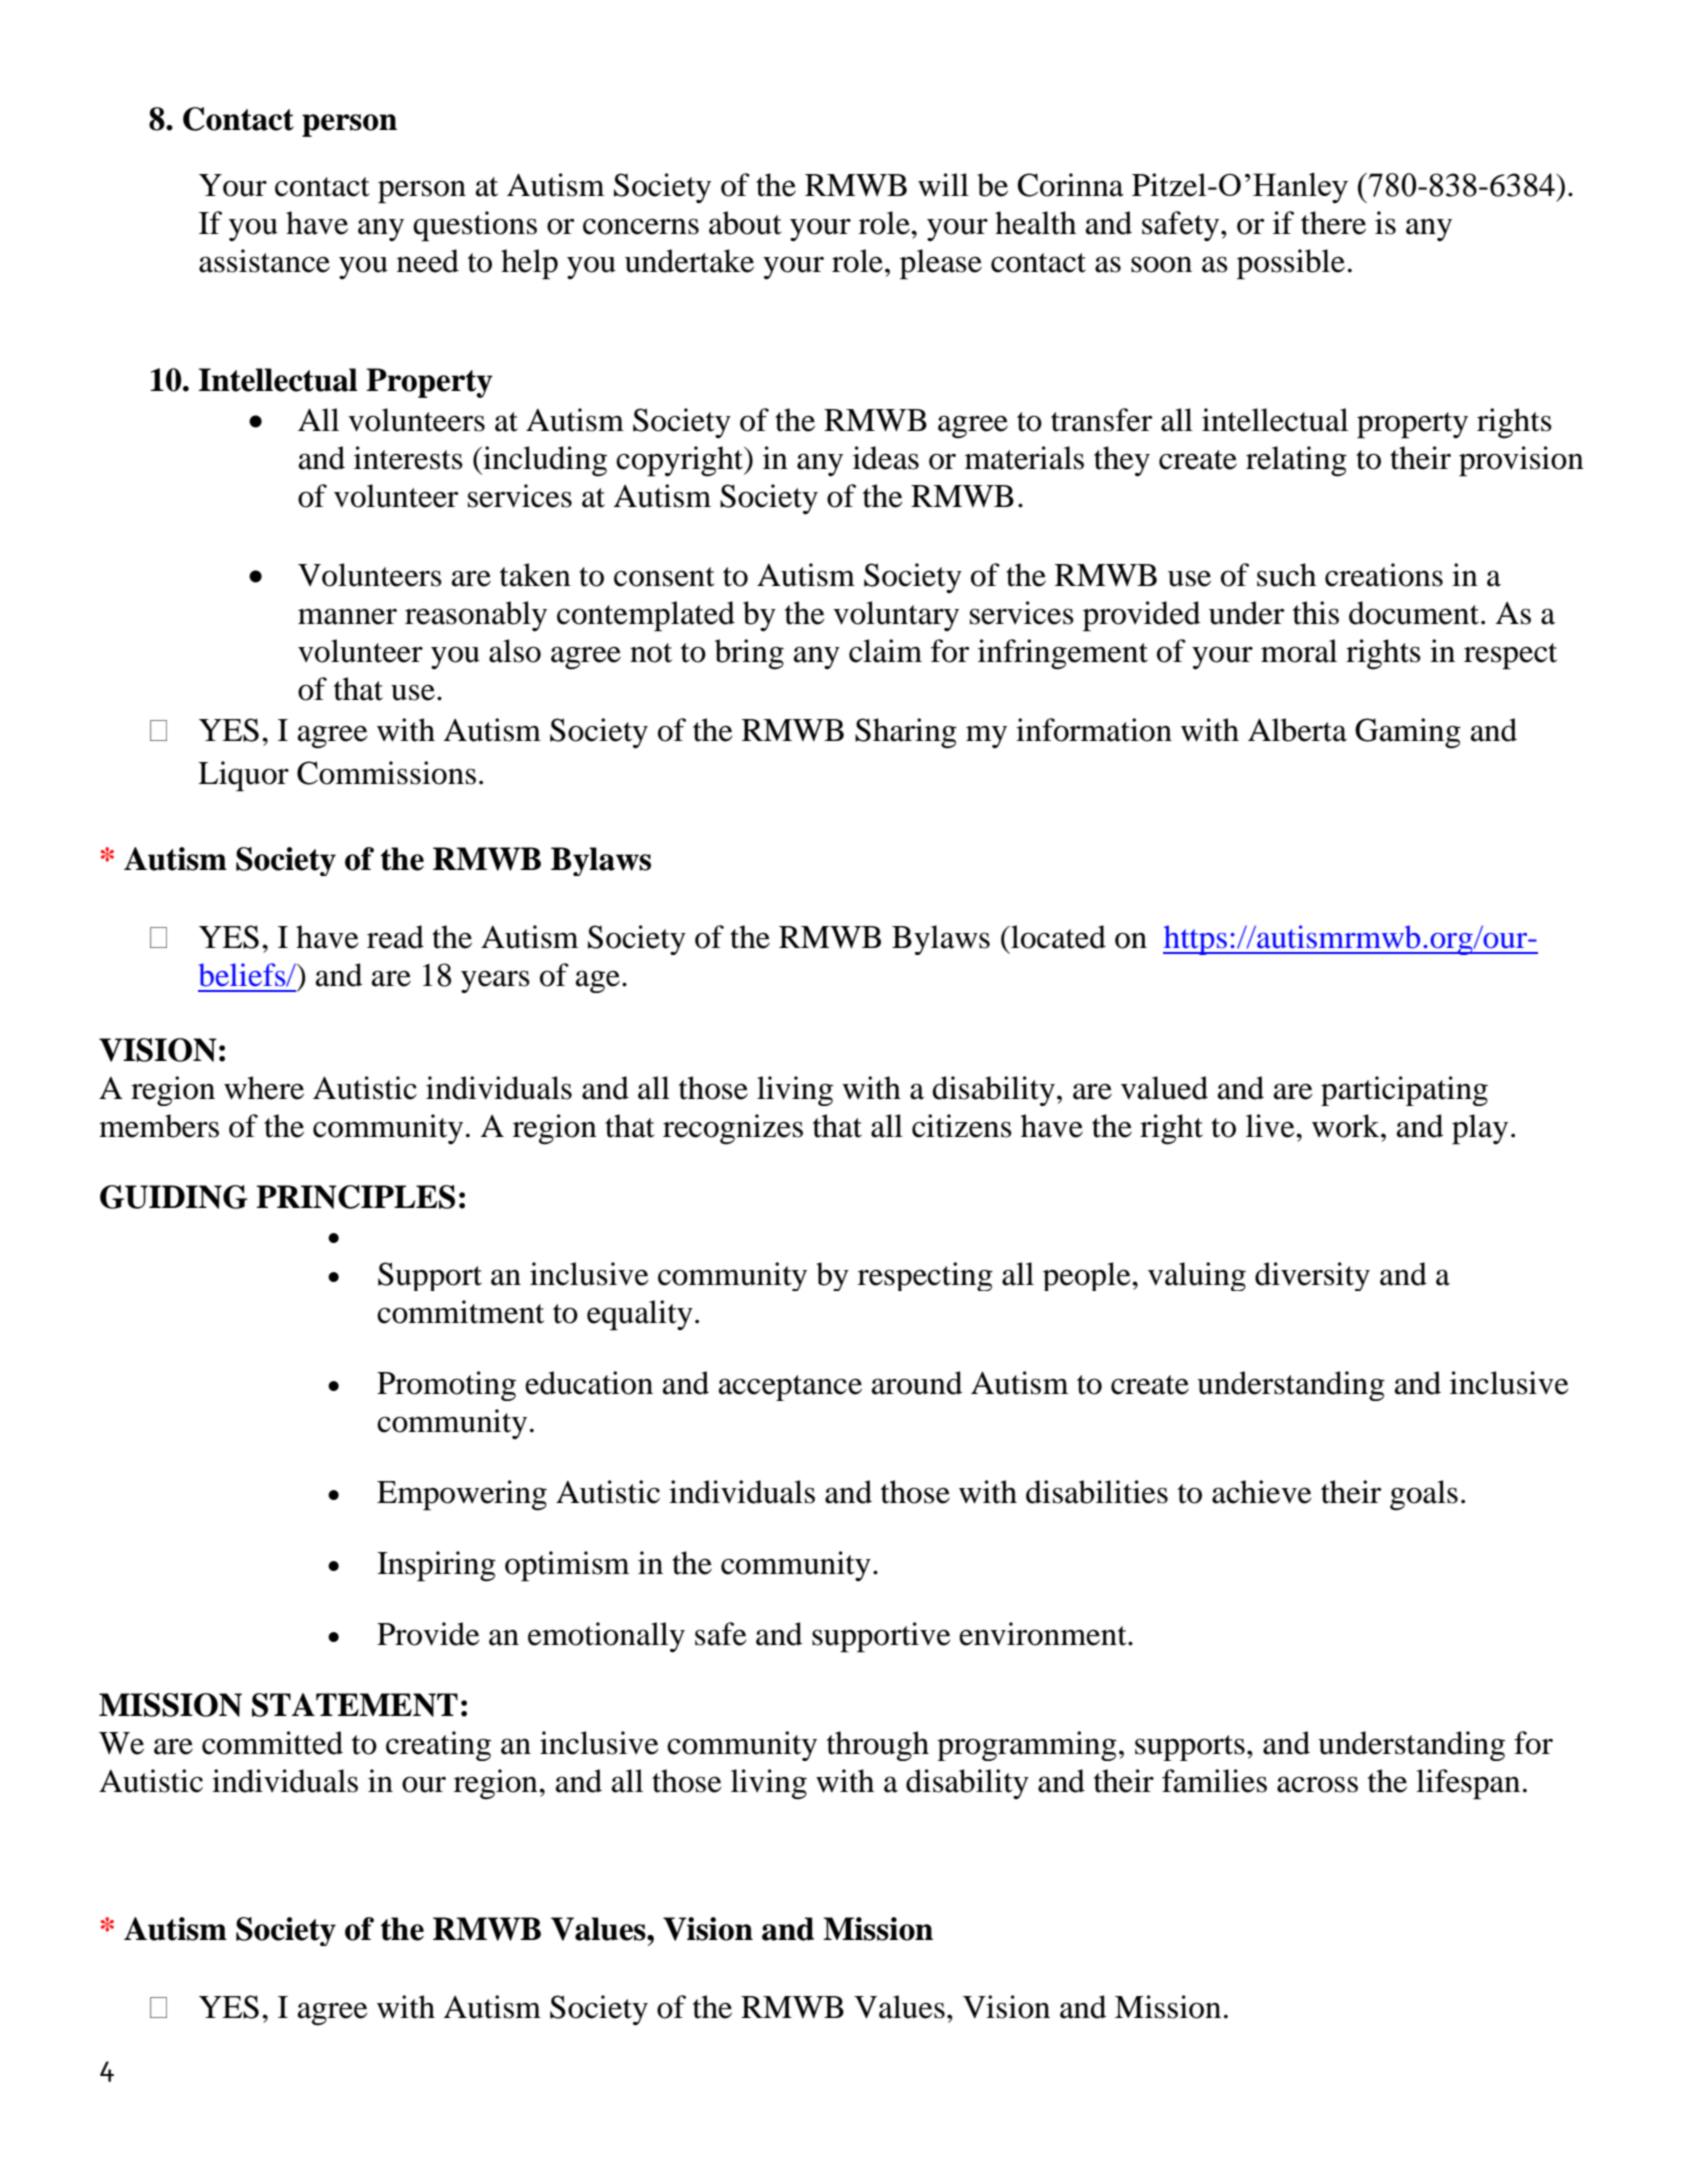 This screenshot has height=2183, width=1687. What do you see at coordinates (1404, 1091) in the screenshot?
I see `participating` at bounding box center [1404, 1091].
